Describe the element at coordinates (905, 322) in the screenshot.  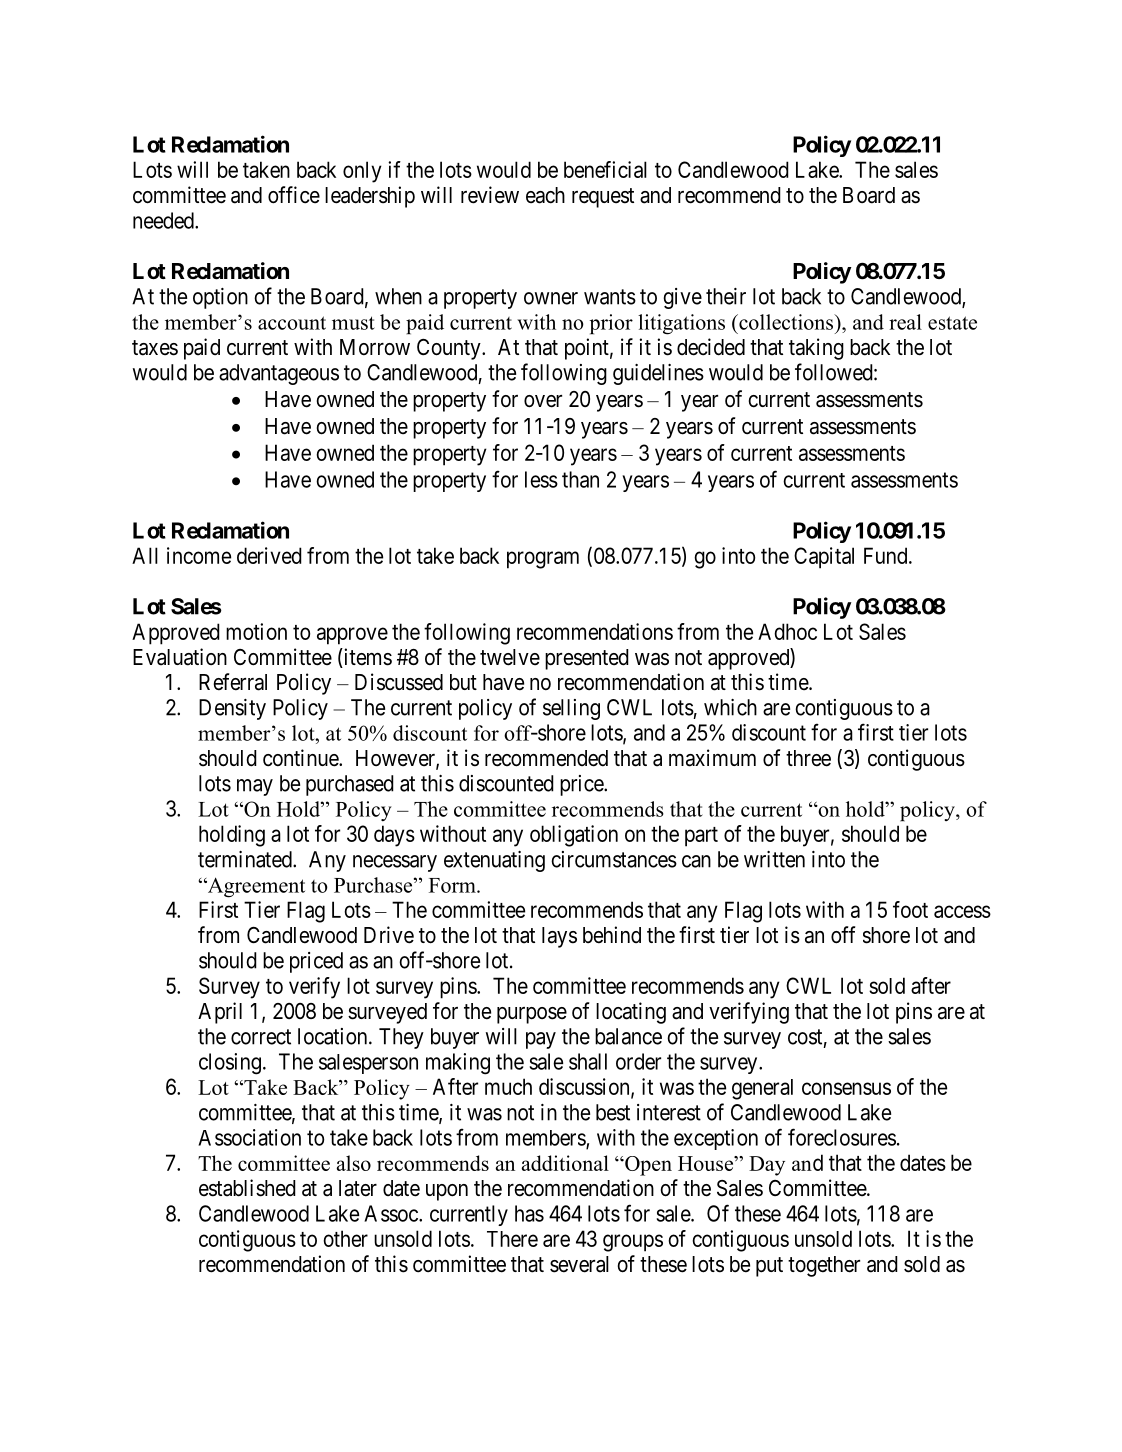
I see `real` at that location.
